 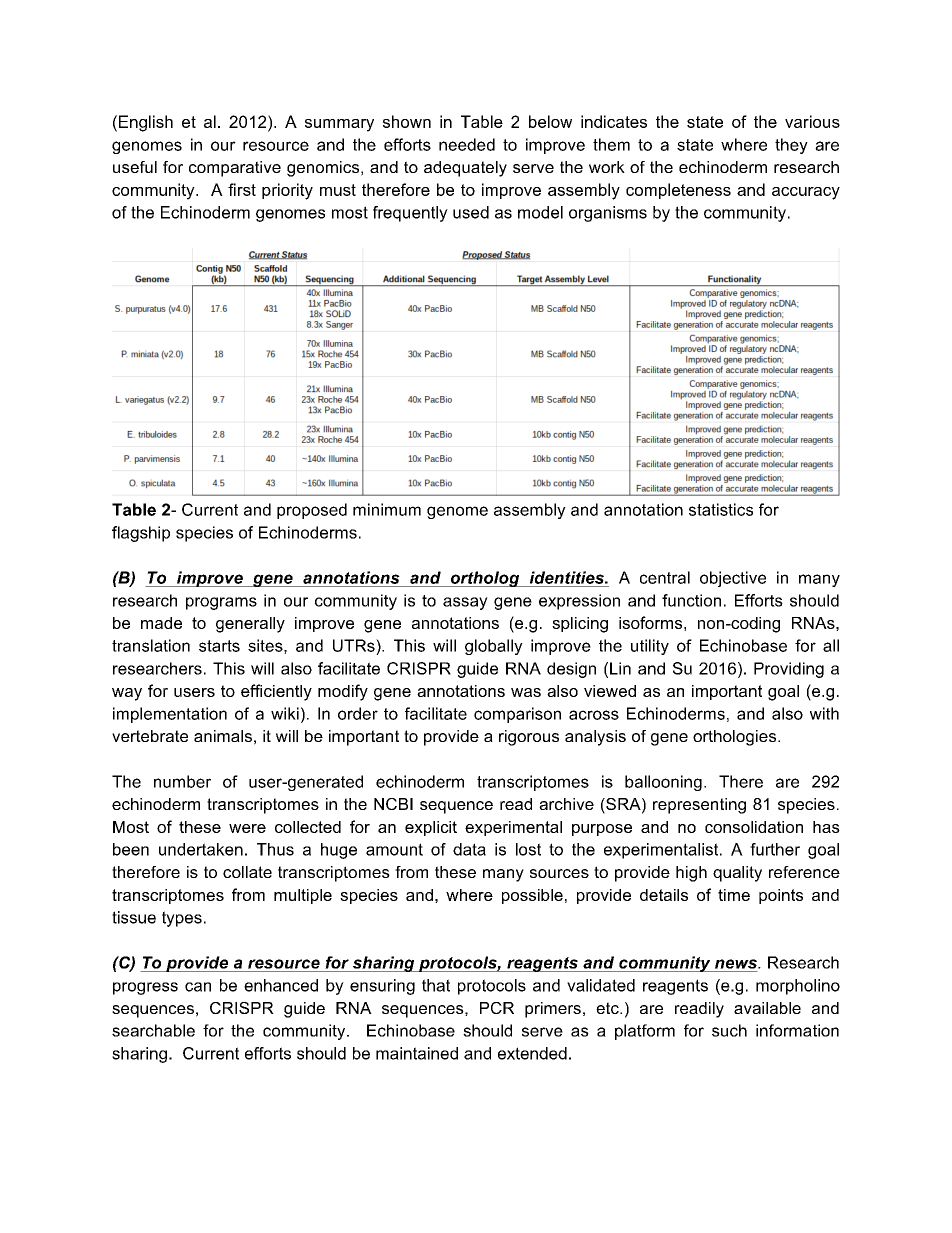 I want to click on assay, so click(x=465, y=603).
